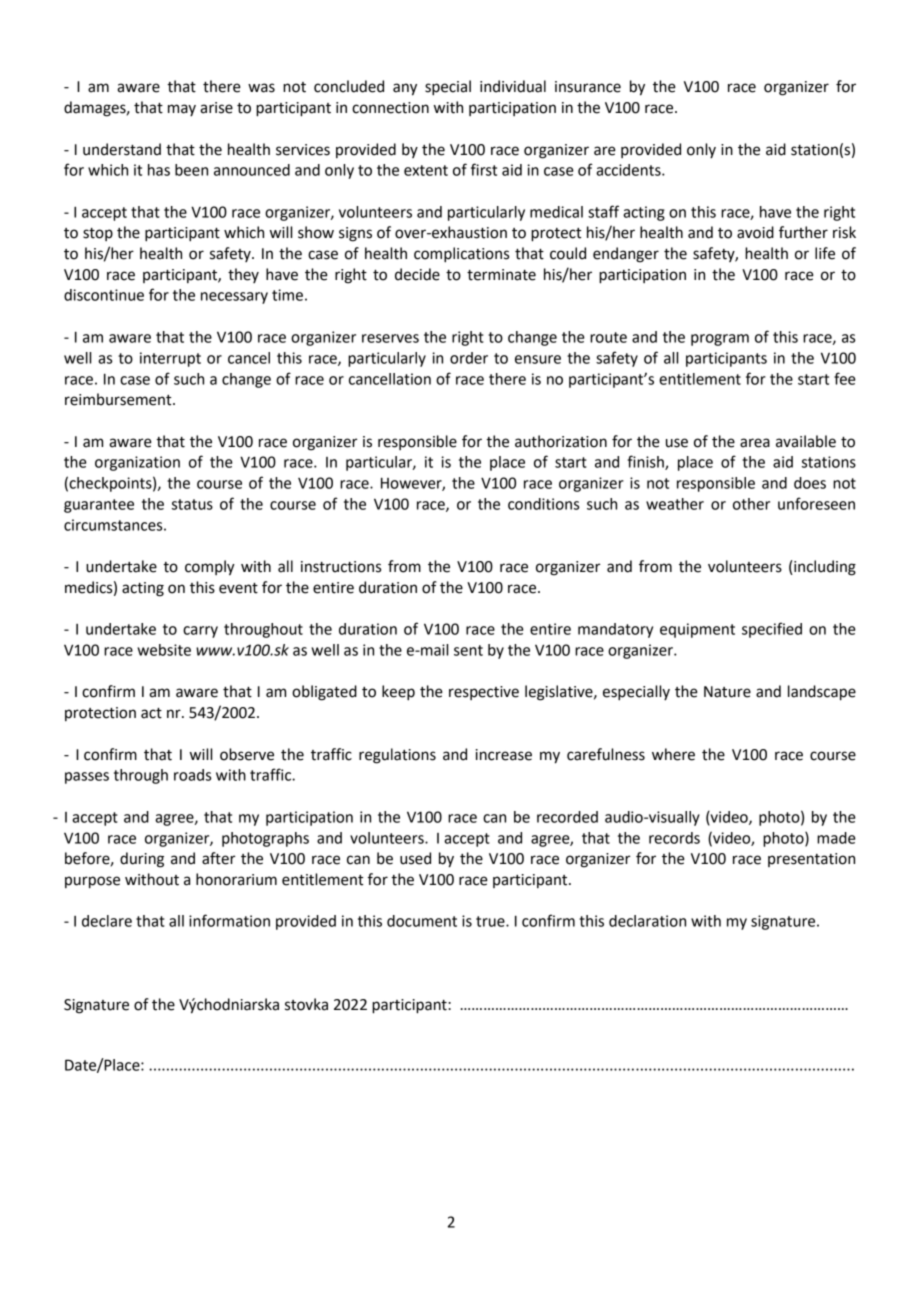 This page has height=1308, width=924. Describe the element at coordinates (229, 920) in the page. I see `information` at that location.
